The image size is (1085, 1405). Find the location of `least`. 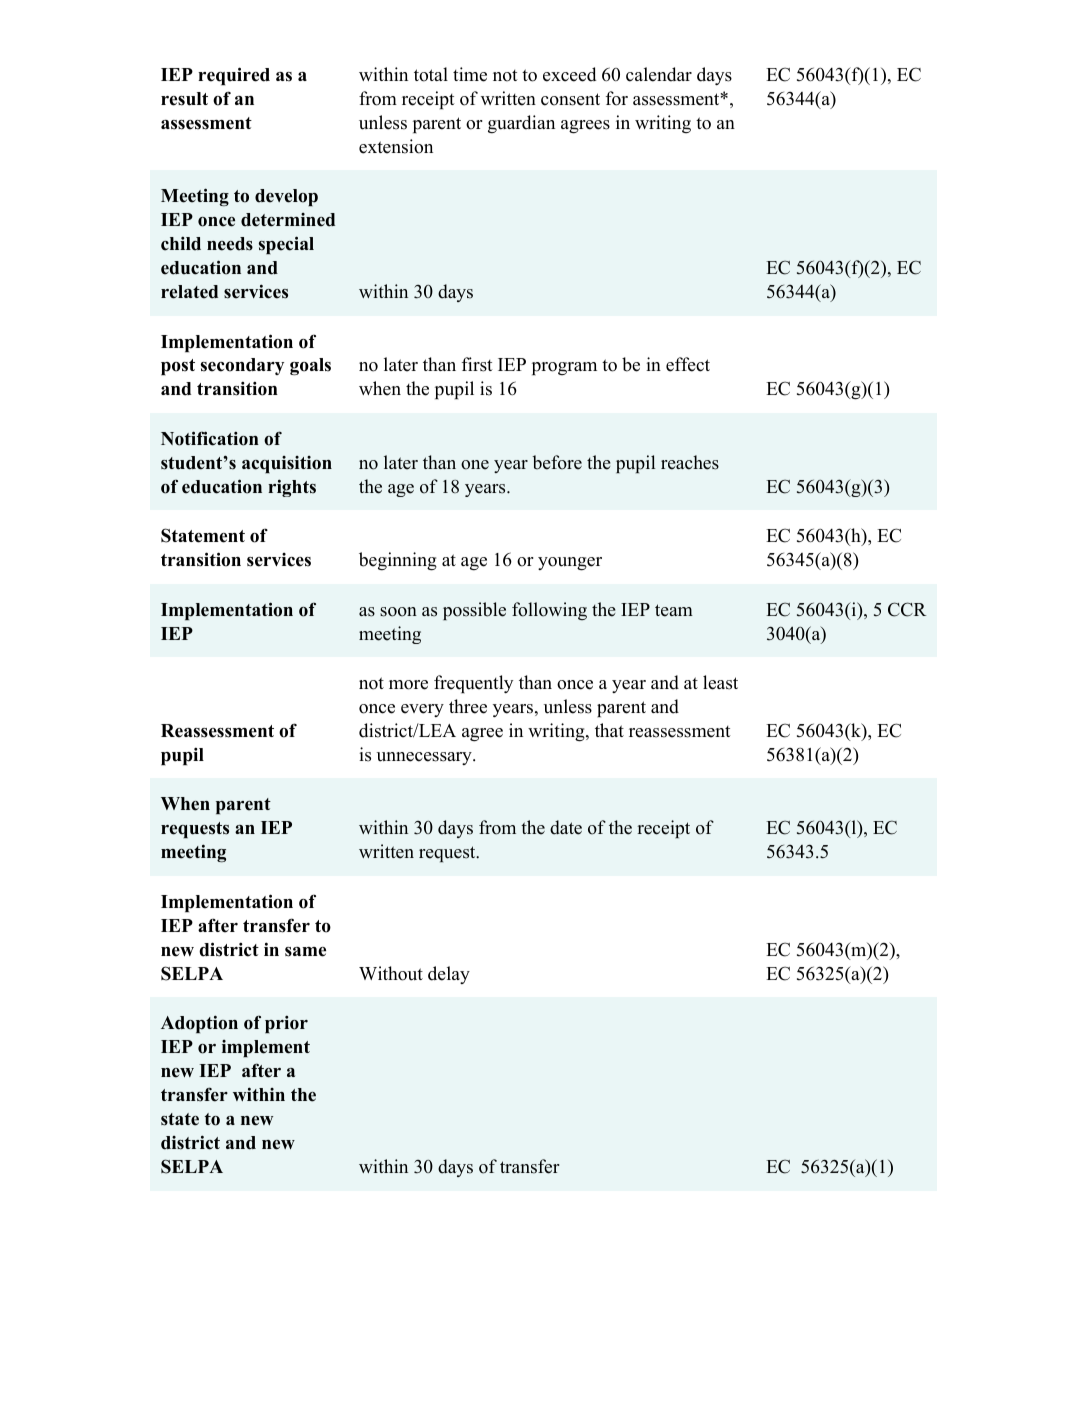

least is located at coordinates (720, 682).
